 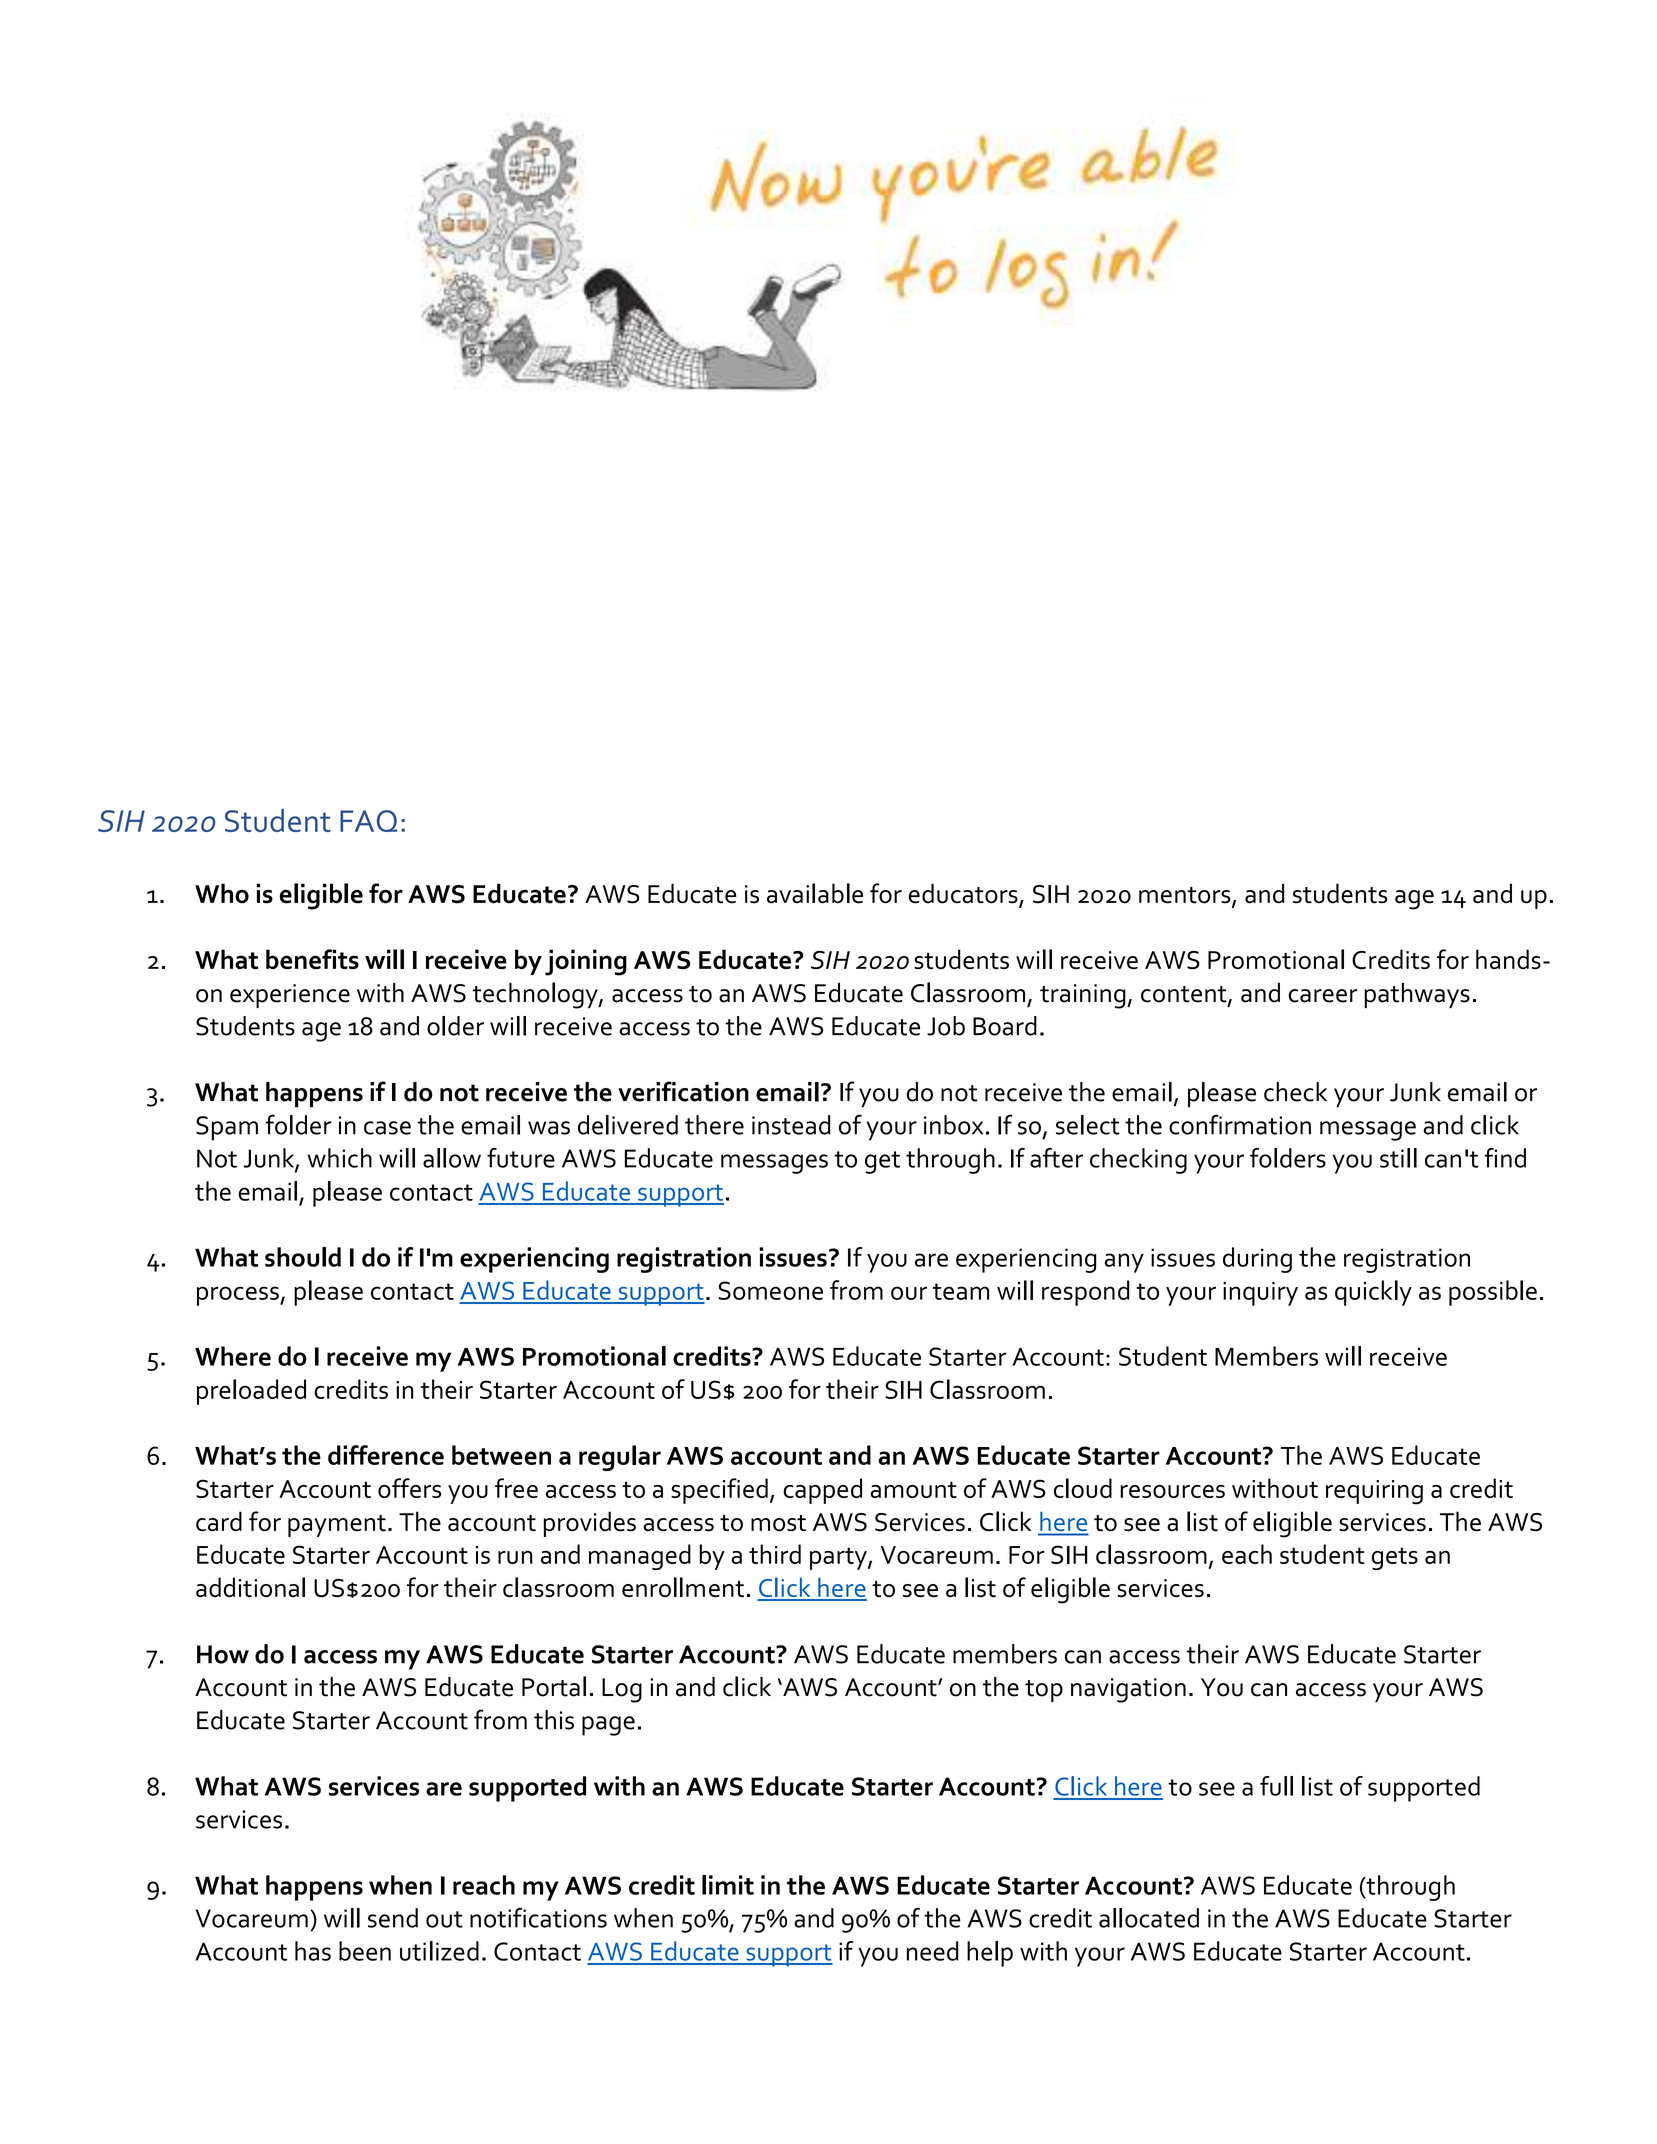 I want to click on amount, so click(x=913, y=1489).
